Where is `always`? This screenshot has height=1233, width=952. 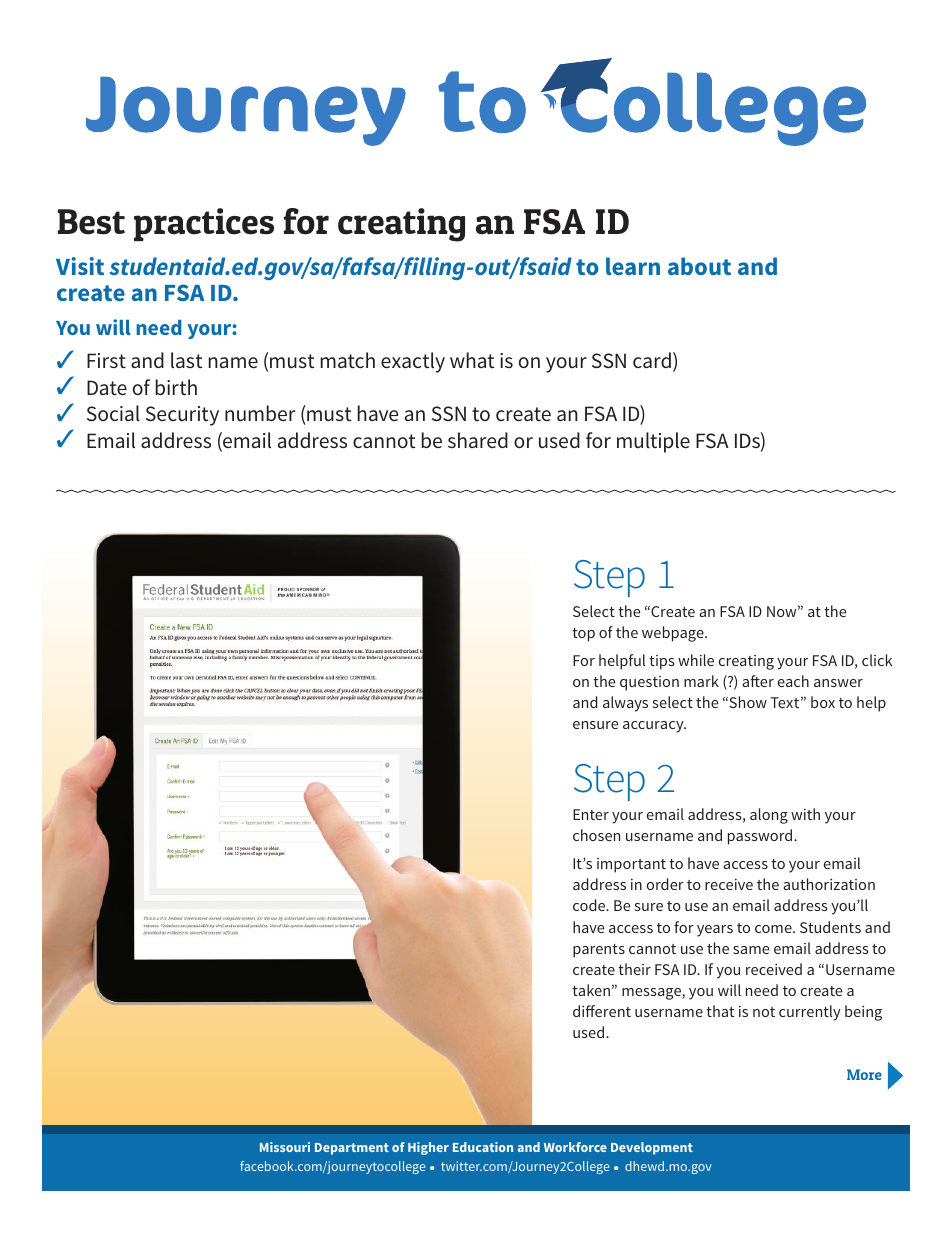
always is located at coordinates (625, 704).
